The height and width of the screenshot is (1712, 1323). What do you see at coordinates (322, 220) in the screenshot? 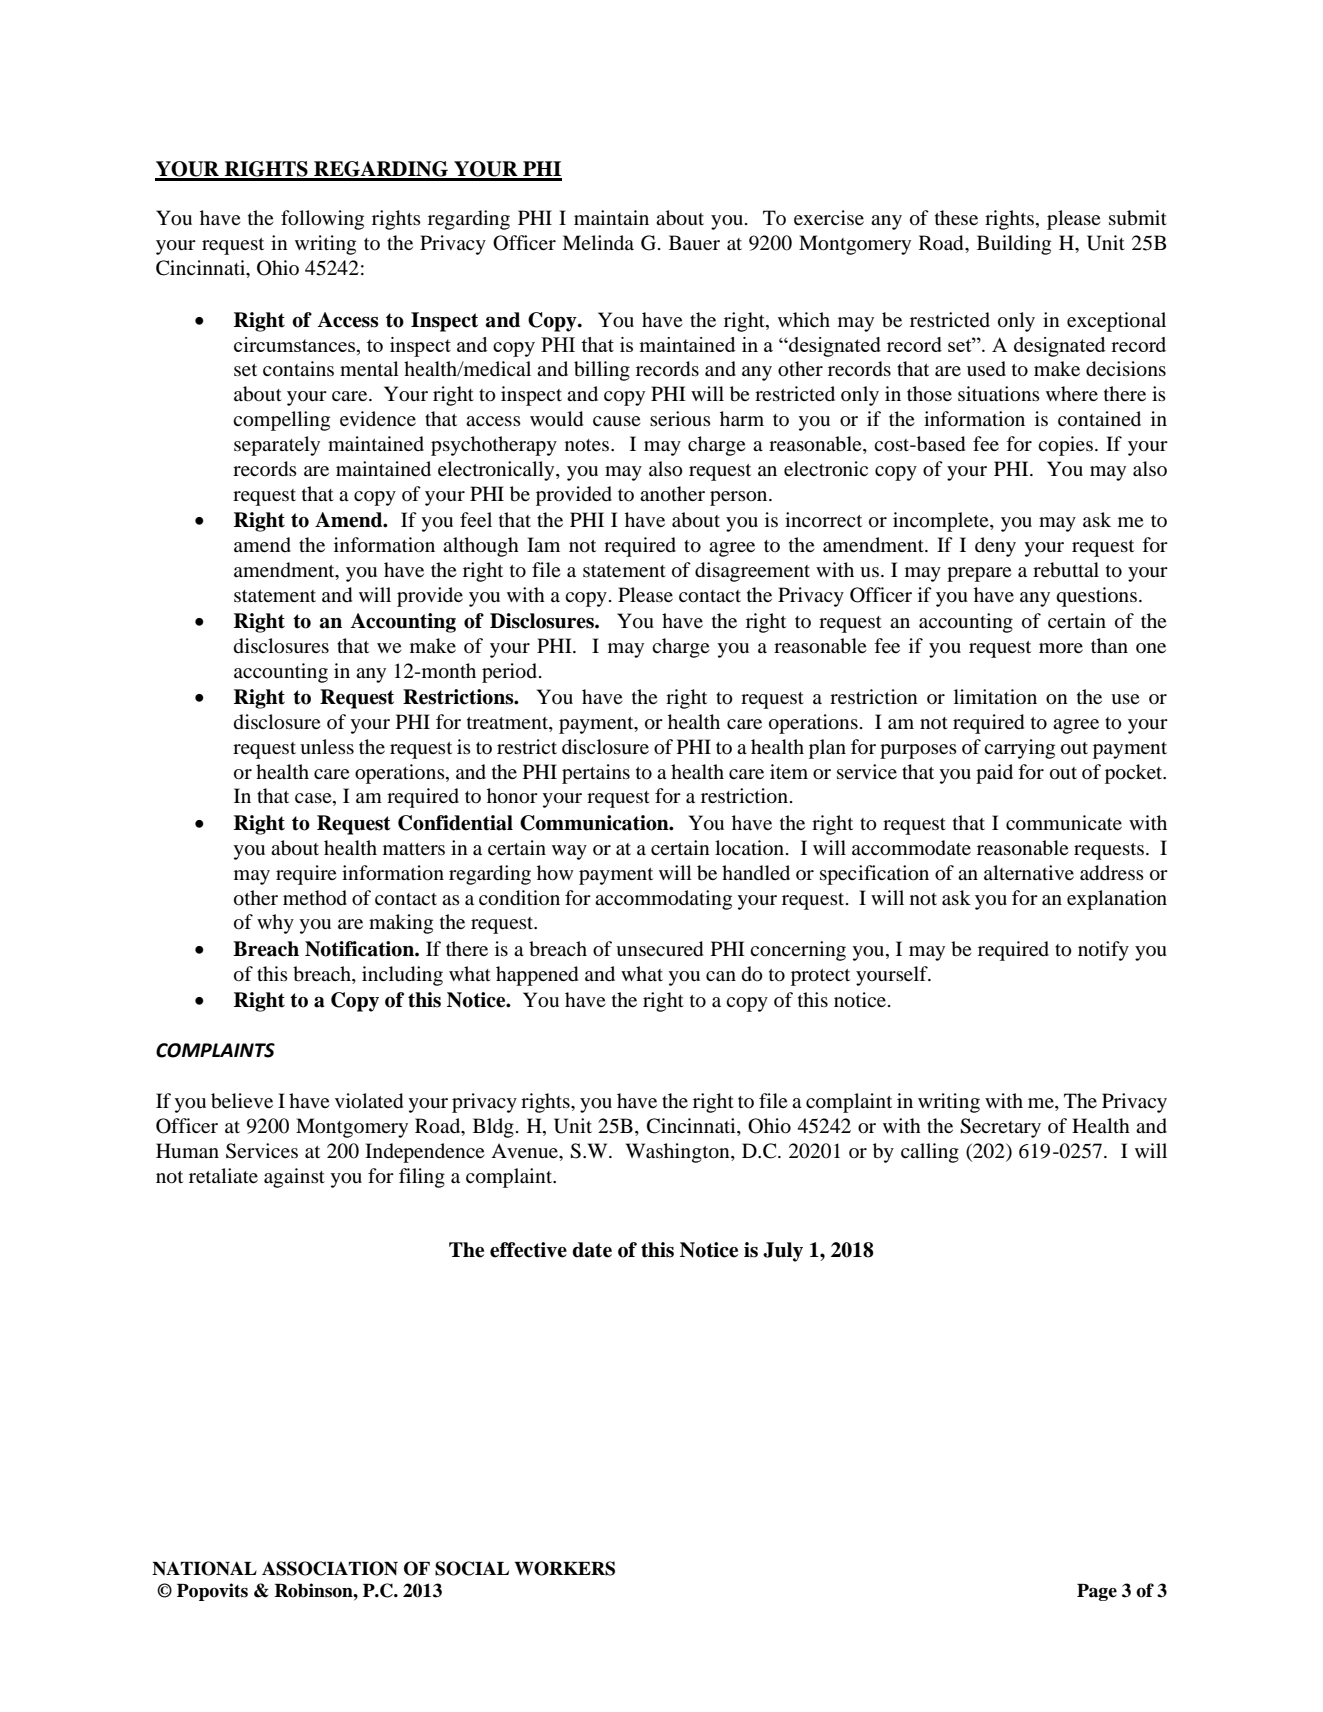
I see `following` at bounding box center [322, 220].
